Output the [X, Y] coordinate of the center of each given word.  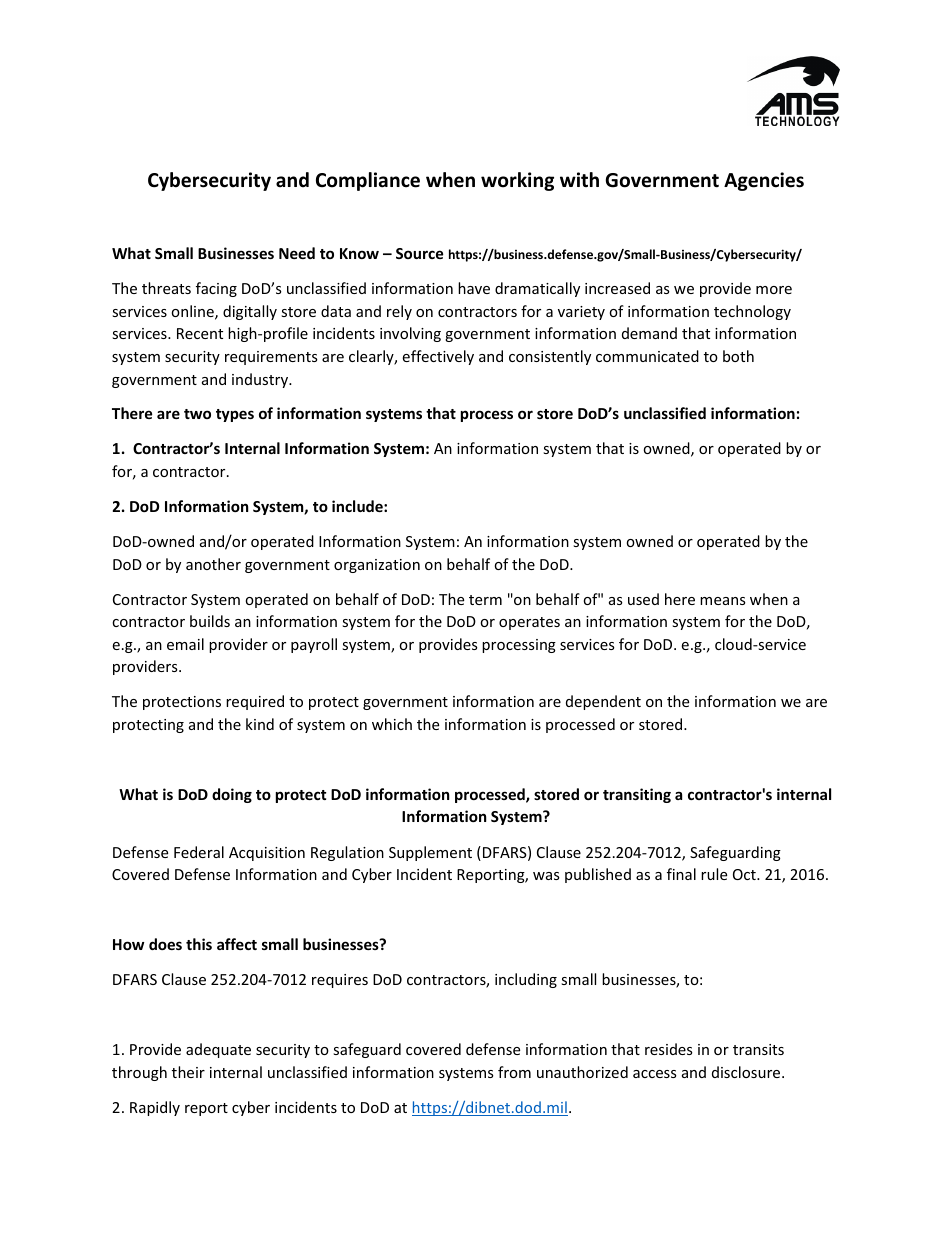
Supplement [430, 853]
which [392, 724]
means [723, 601]
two [197, 414]
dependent [603, 702]
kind [260, 724]
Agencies [764, 181]
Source [420, 253]
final [681, 874]
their [188, 1072]
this [199, 944]
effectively [438, 357]
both [738, 356]
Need [297, 253]
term [485, 600]
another [213, 564]
